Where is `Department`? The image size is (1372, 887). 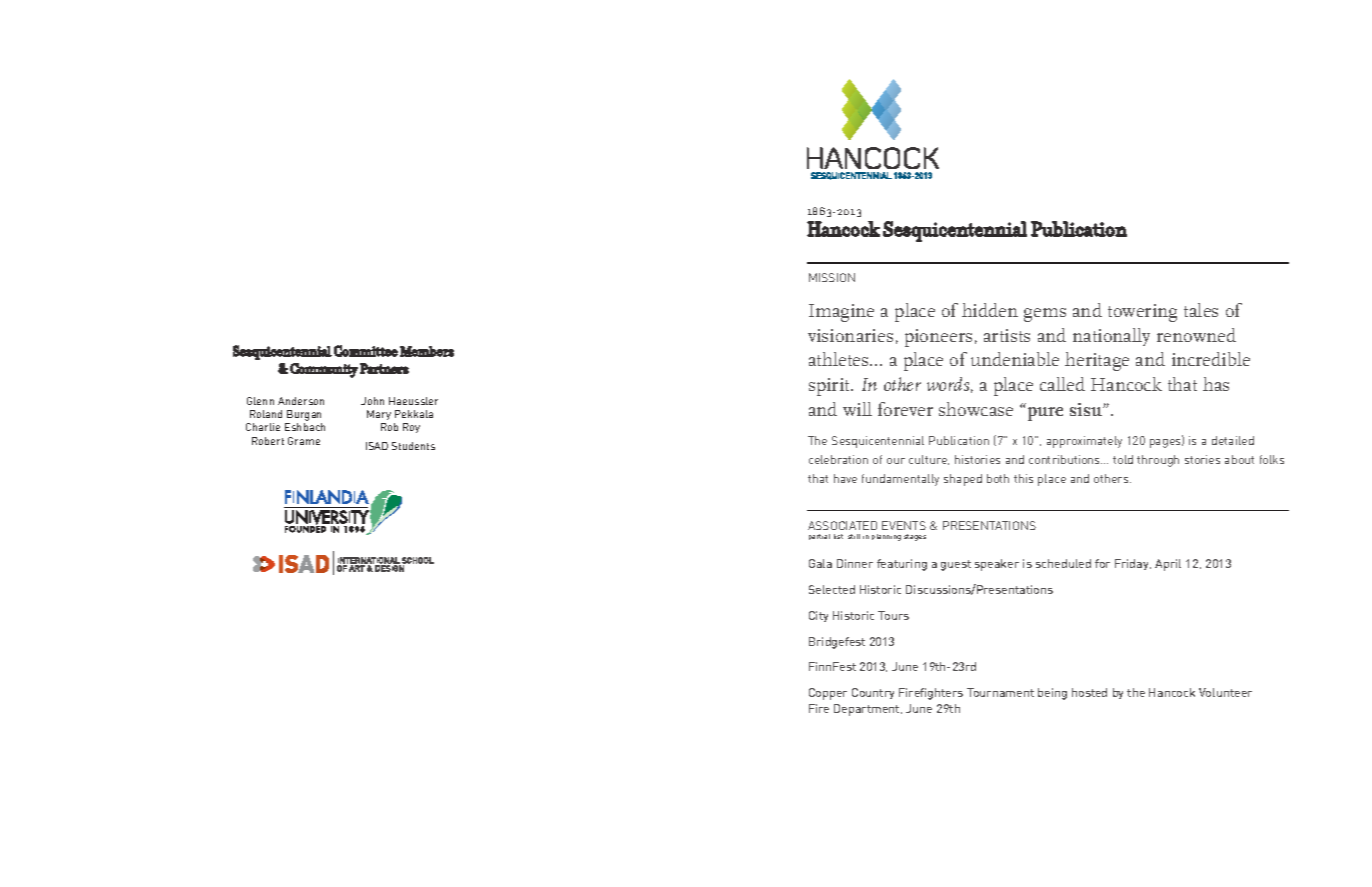 Department is located at coordinates (868, 710).
